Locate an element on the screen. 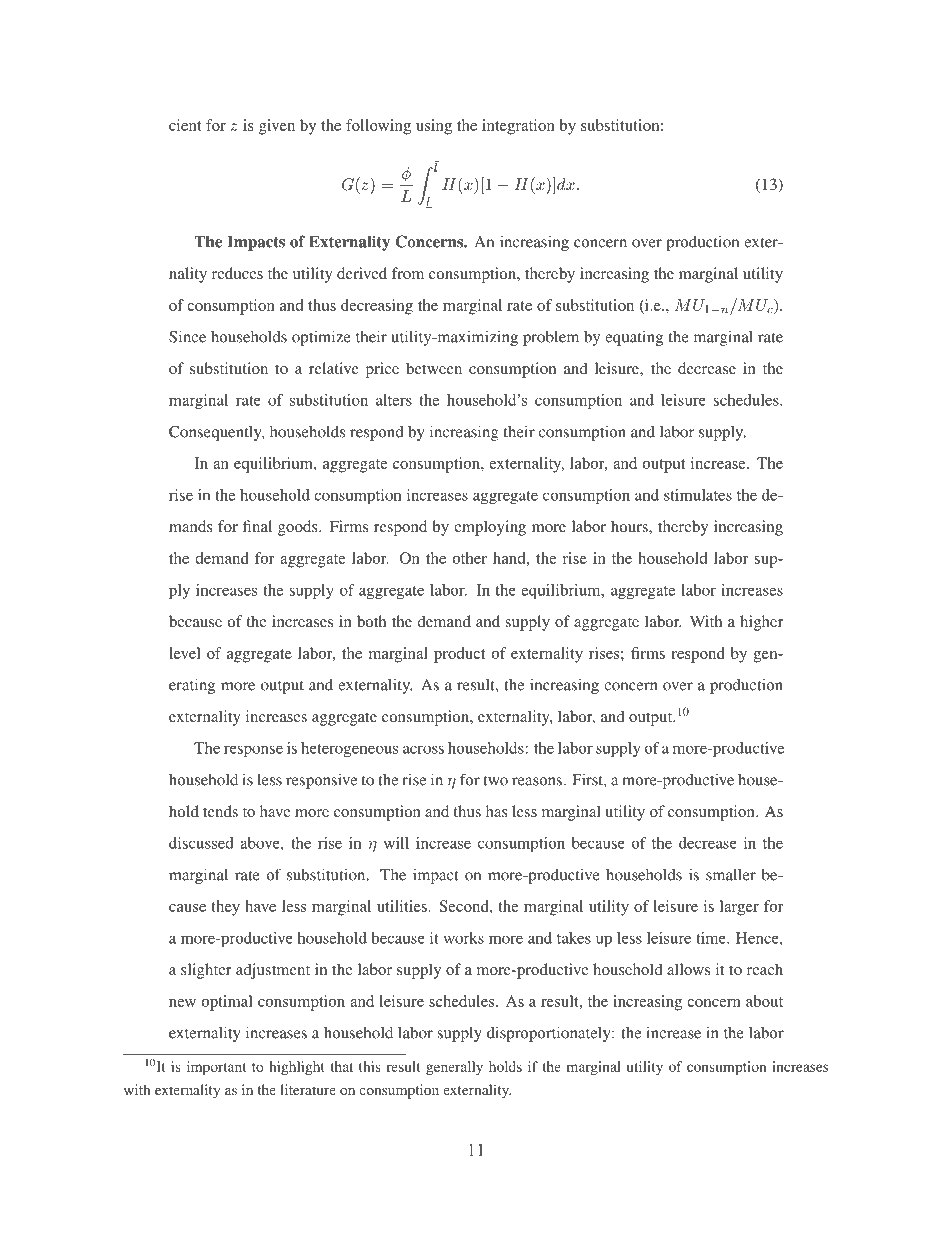 The image size is (952, 1233). between is located at coordinates (434, 368).
